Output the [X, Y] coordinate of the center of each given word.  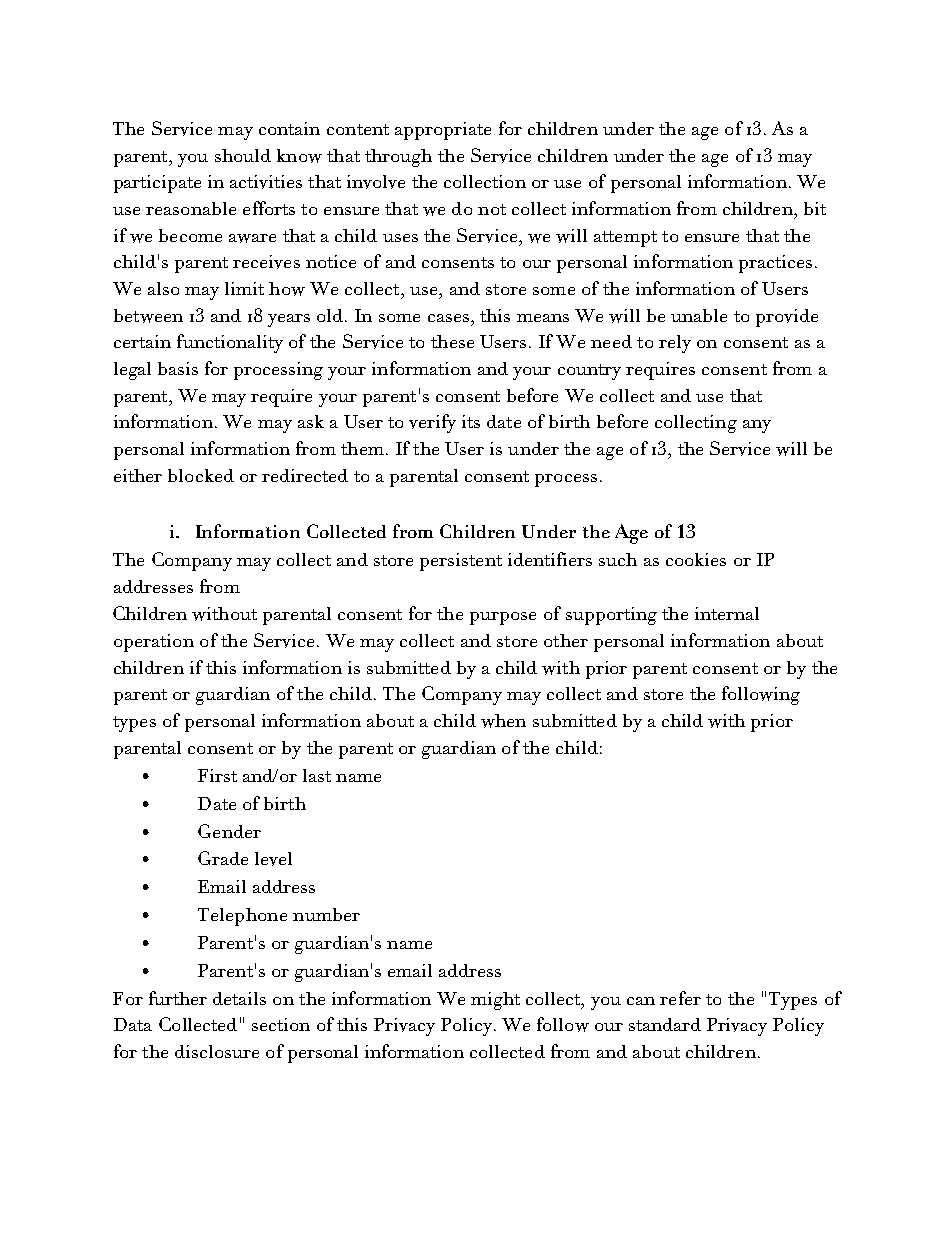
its [471, 421]
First [217, 775]
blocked [201, 475]
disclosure [217, 1051]
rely [675, 344]
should [243, 155]
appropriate [443, 131]
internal [727, 613]
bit [815, 208]
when [503, 721]
